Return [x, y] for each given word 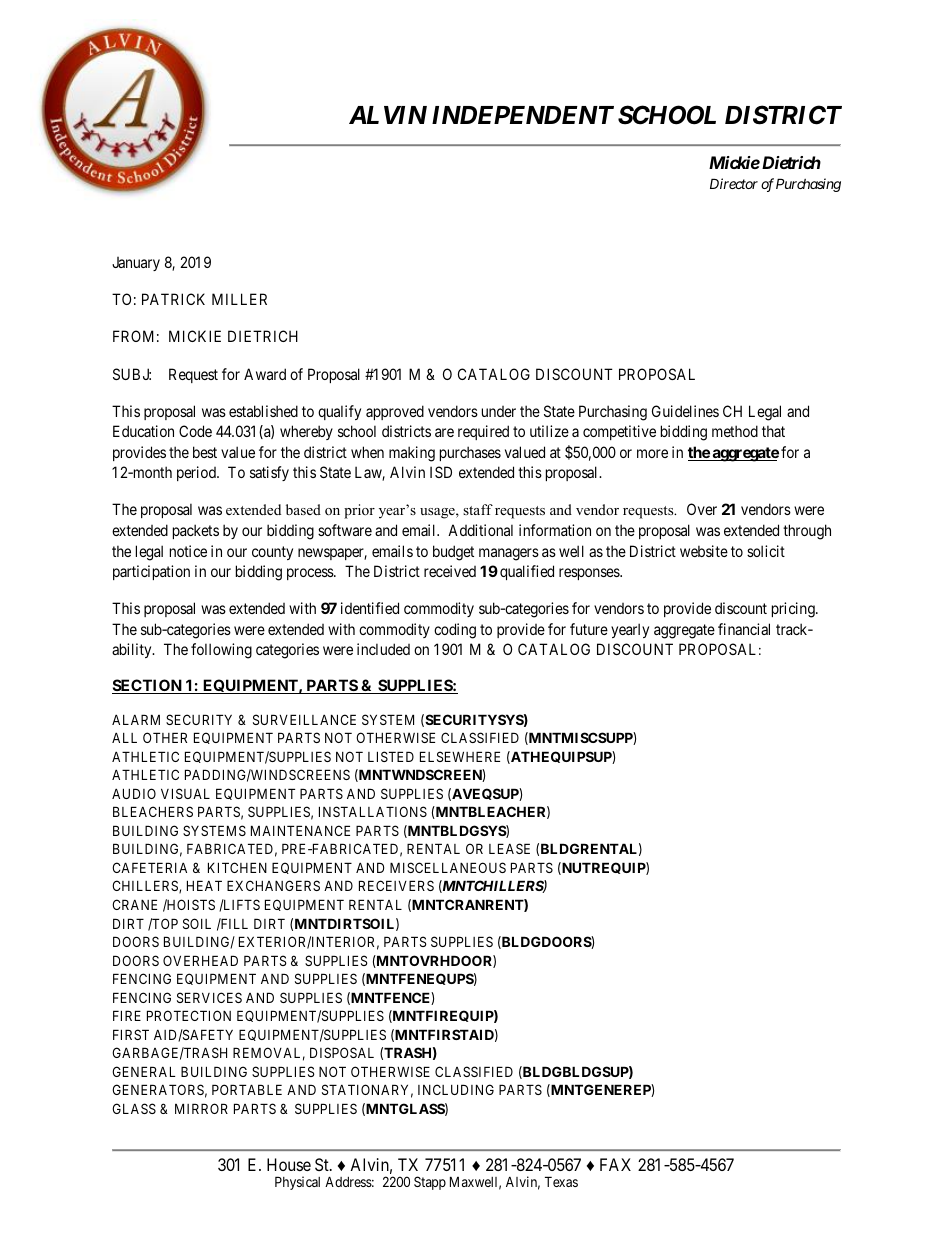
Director [734, 183]
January [136, 264]
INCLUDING [456, 1089]
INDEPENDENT [523, 115]
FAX [615, 1164]
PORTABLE [247, 1089]
